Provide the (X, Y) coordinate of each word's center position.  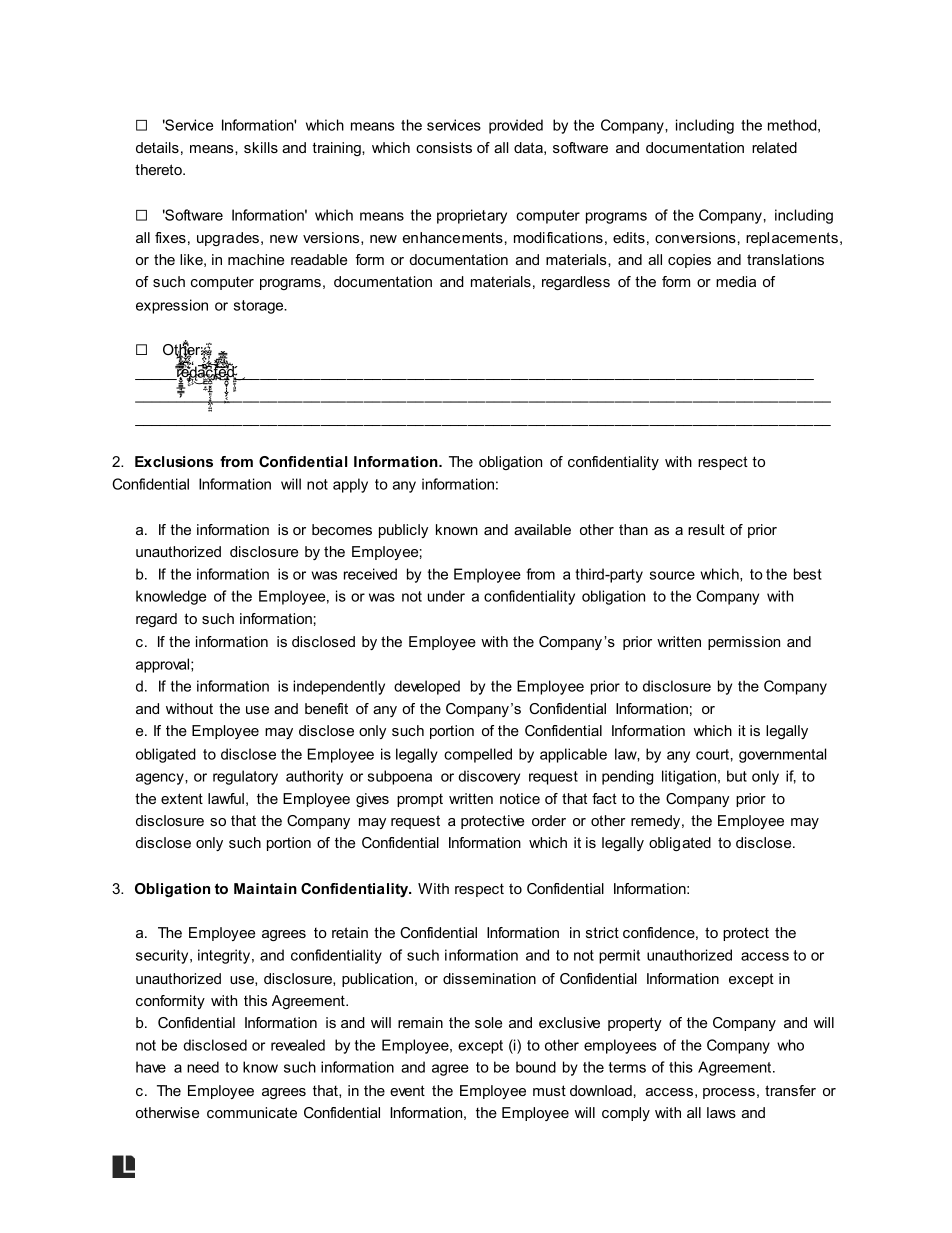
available (542, 529)
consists (444, 147)
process (729, 1093)
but (737, 776)
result (706, 529)
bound (536, 1067)
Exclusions (174, 461)
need (203, 1067)
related (774, 147)
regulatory (245, 777)
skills (261, 147)
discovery (489, 777)
